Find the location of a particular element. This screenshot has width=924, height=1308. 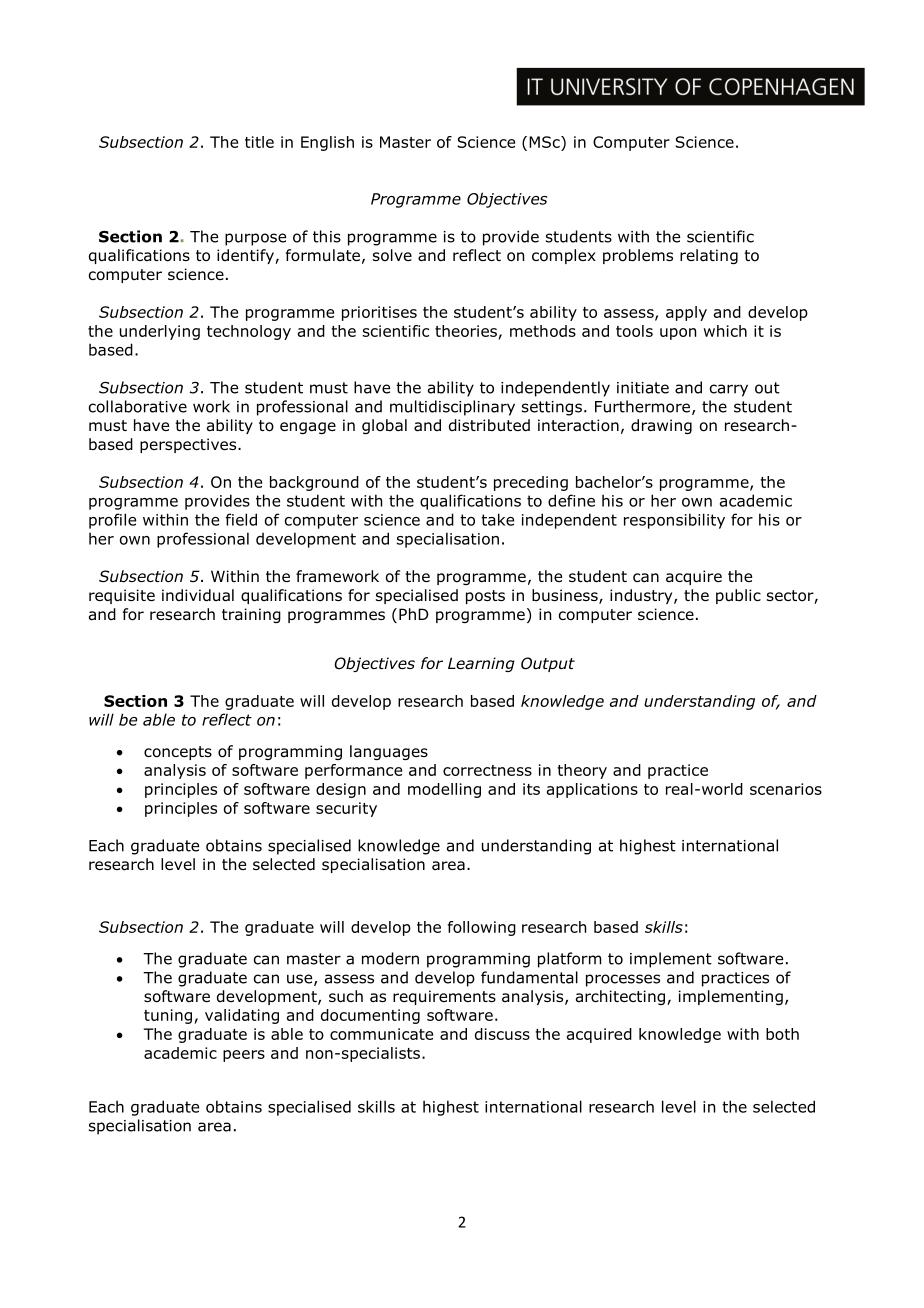

modelling is located at coordinates (444, 790).
